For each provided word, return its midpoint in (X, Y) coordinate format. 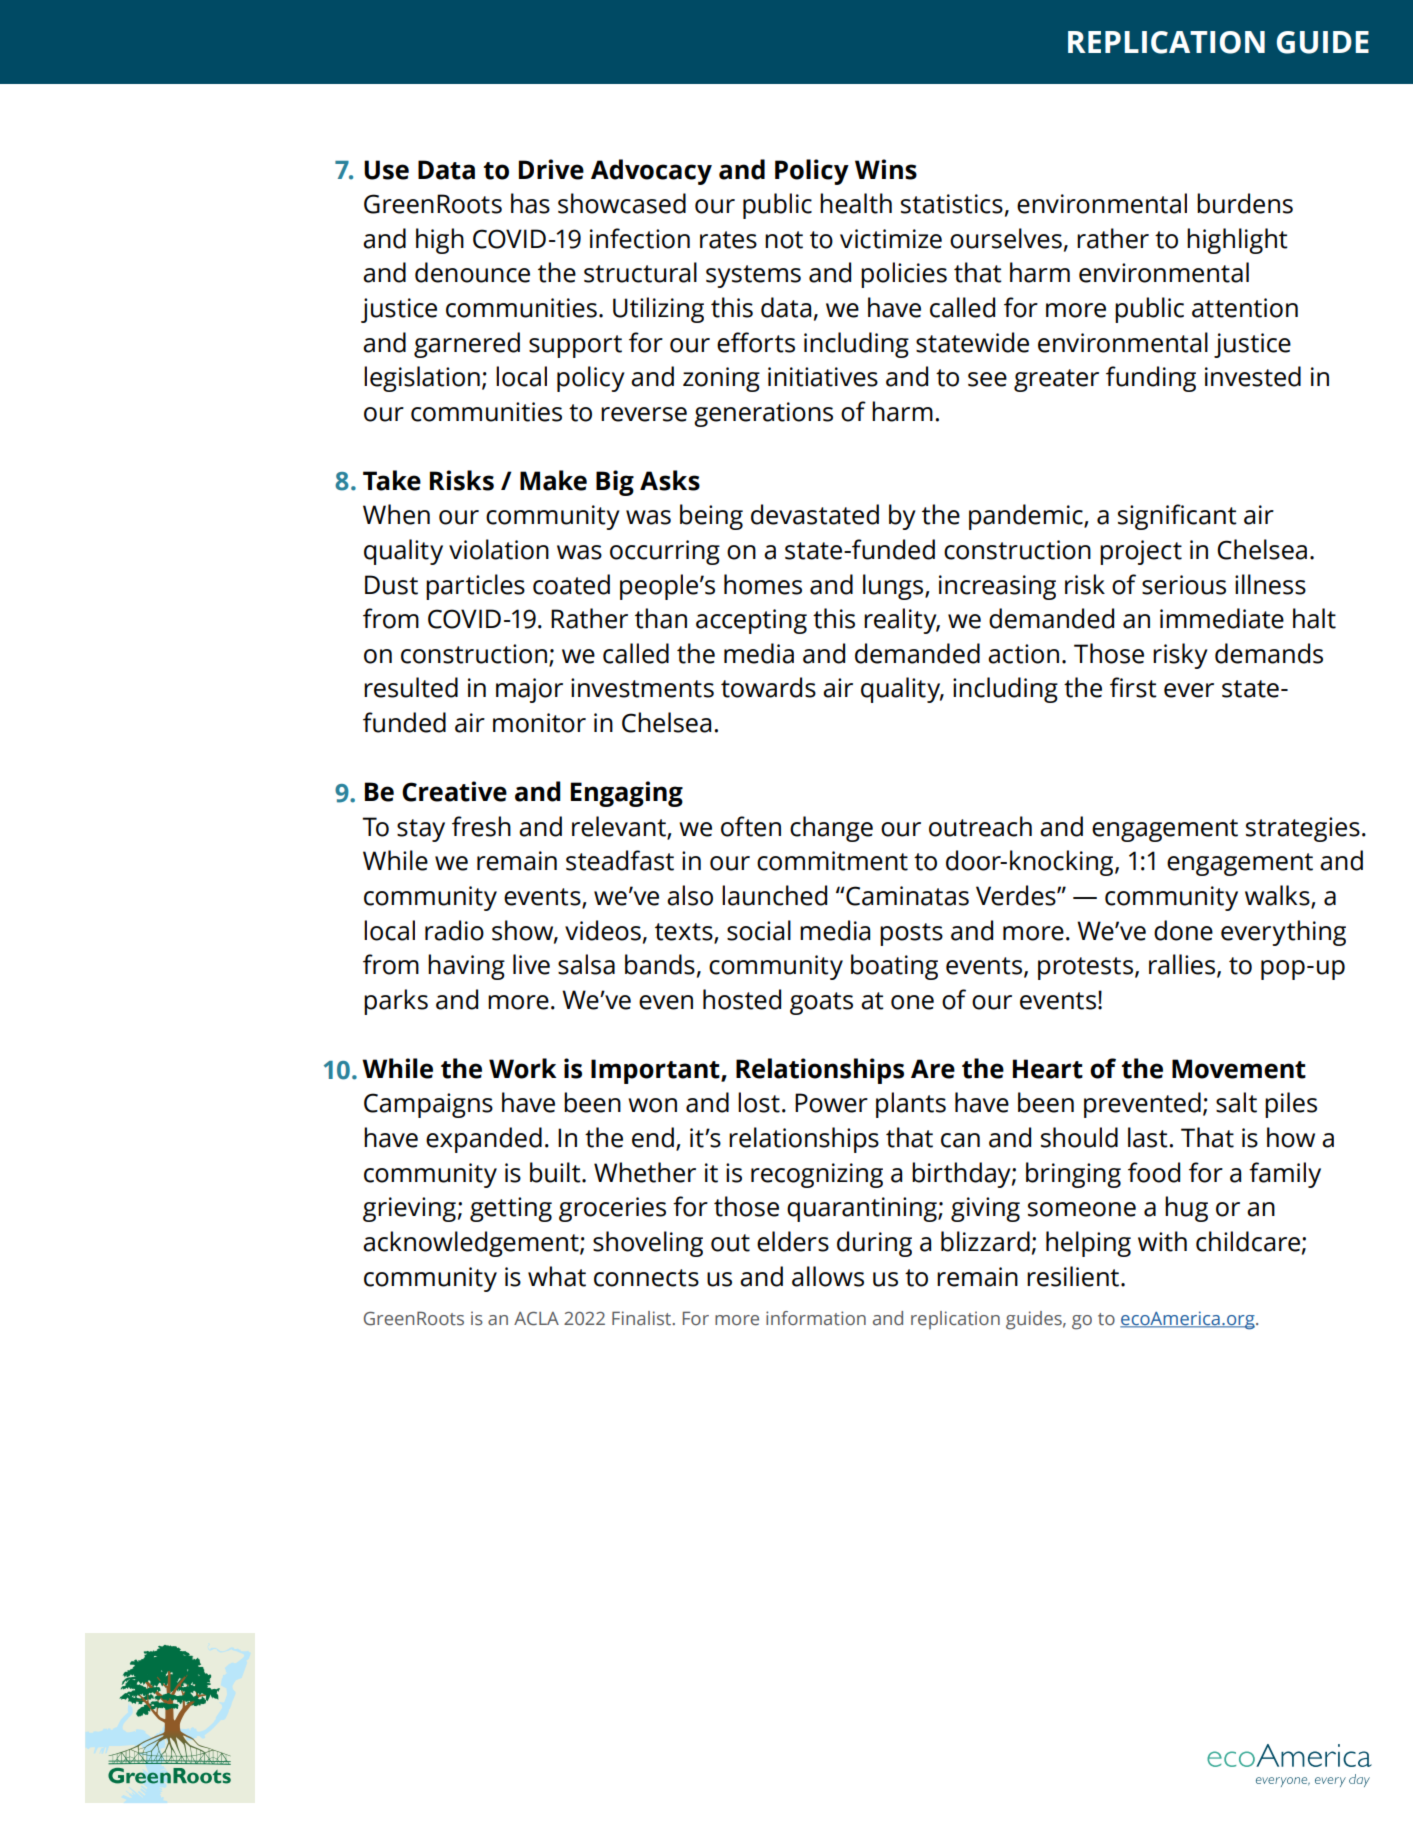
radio (454, 930)
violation (499, 549)
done (1183, 930)
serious (1184, 585)
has (530, 203)
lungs (894, 587)
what (557, 1276)
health (856, 203)
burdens (1245, 203)
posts (911, 934)
